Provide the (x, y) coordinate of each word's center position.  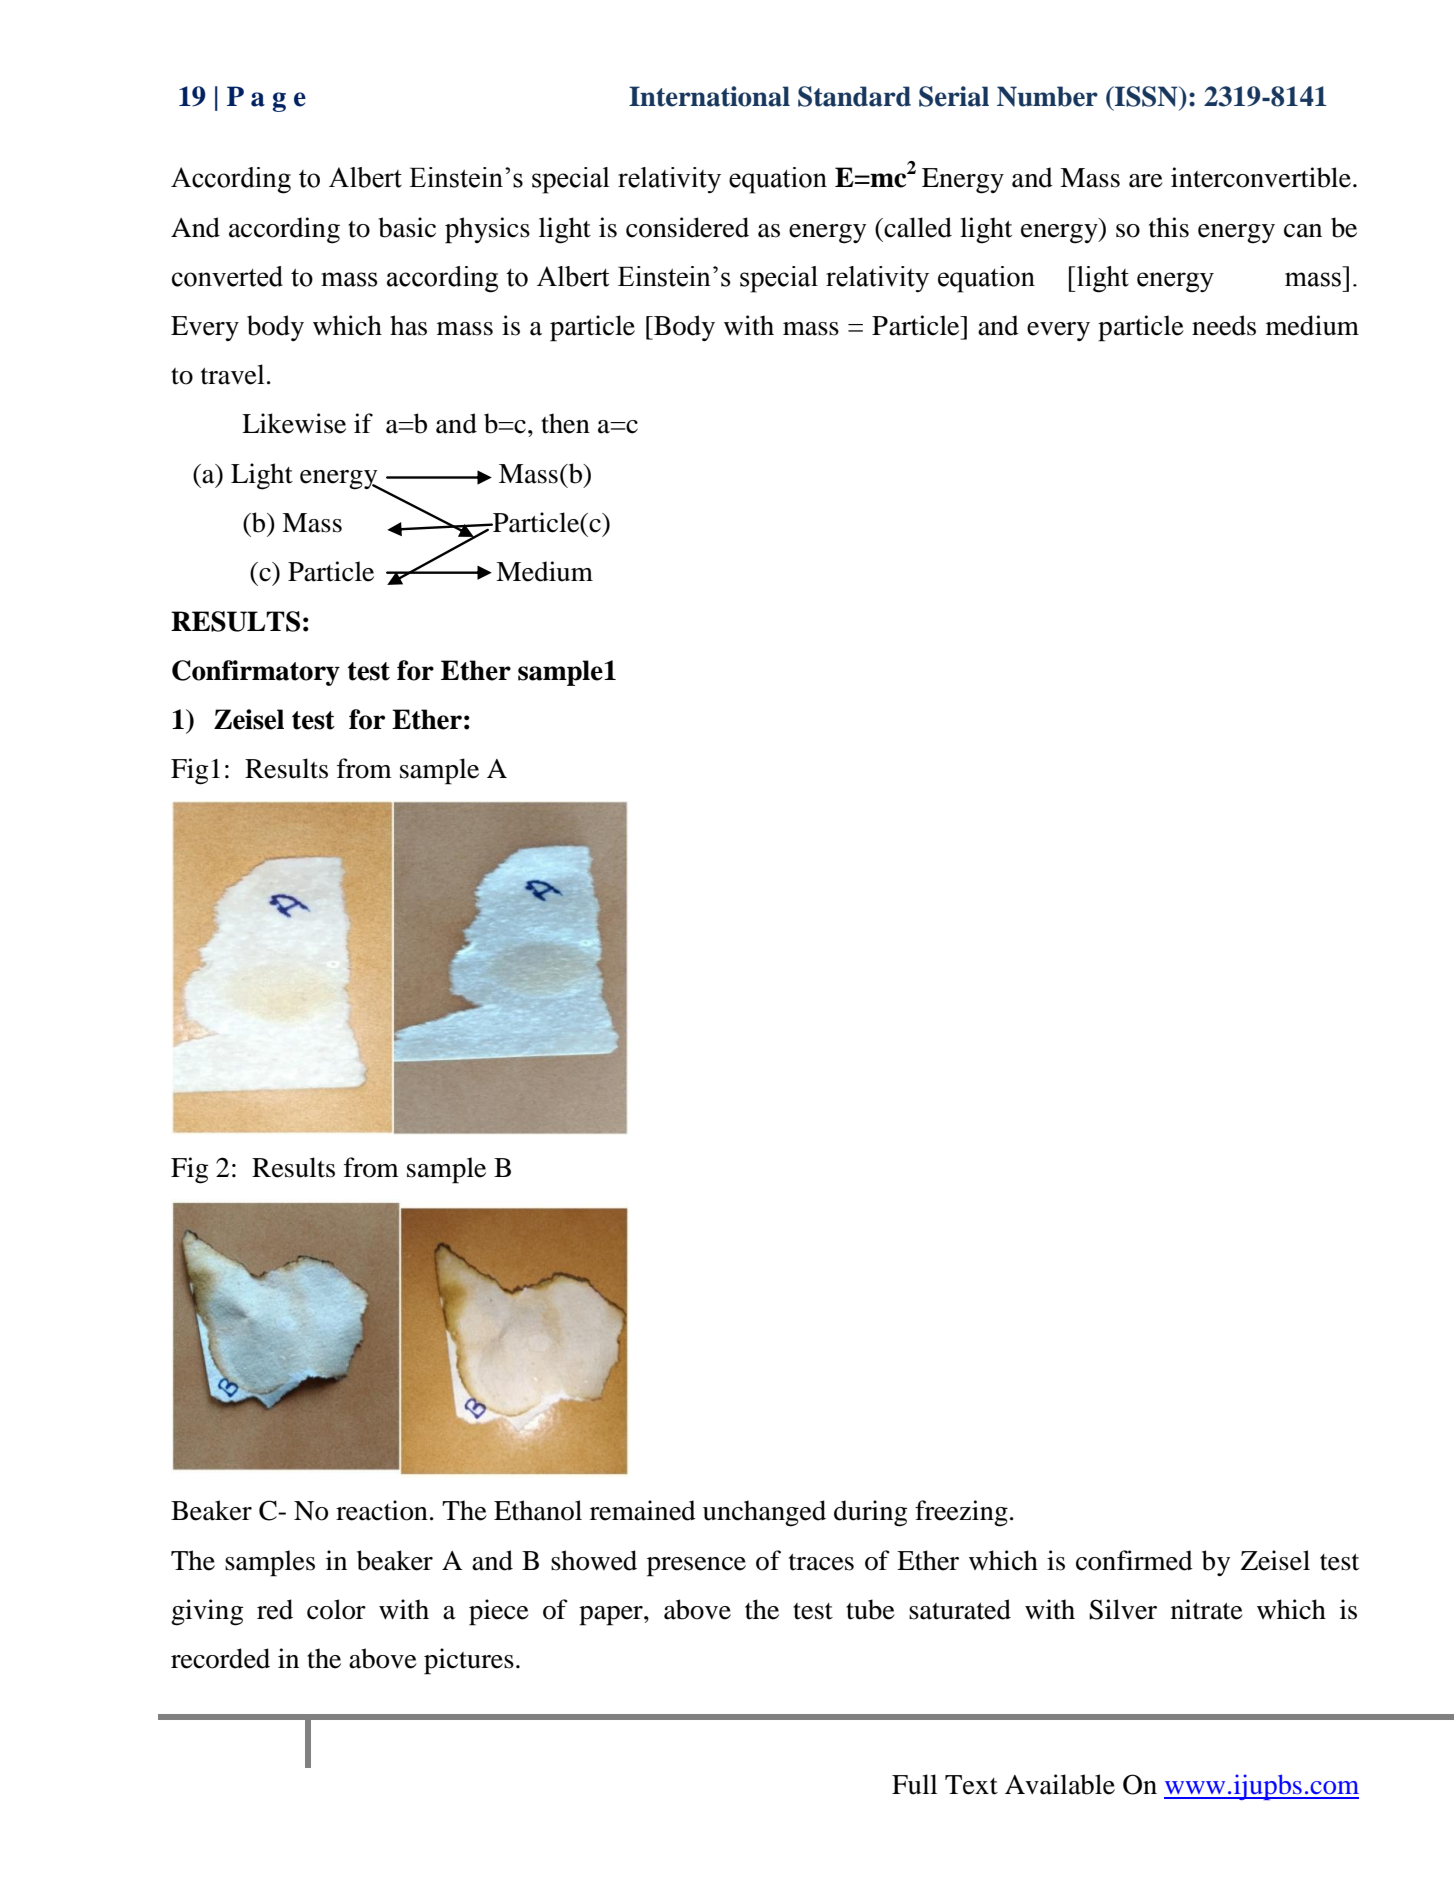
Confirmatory (256, 673)
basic (407, 227)
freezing (961, 1513)
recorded (220, 1658)
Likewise (294, 423)
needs (1224, 325)
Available (1060, 1784)
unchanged (764, 1513)
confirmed (1134, 1560)
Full (914, 1784)
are (1146, 181)
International (709, 96)
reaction (382, 1510)
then (565, 423)
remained (643, 1510)
